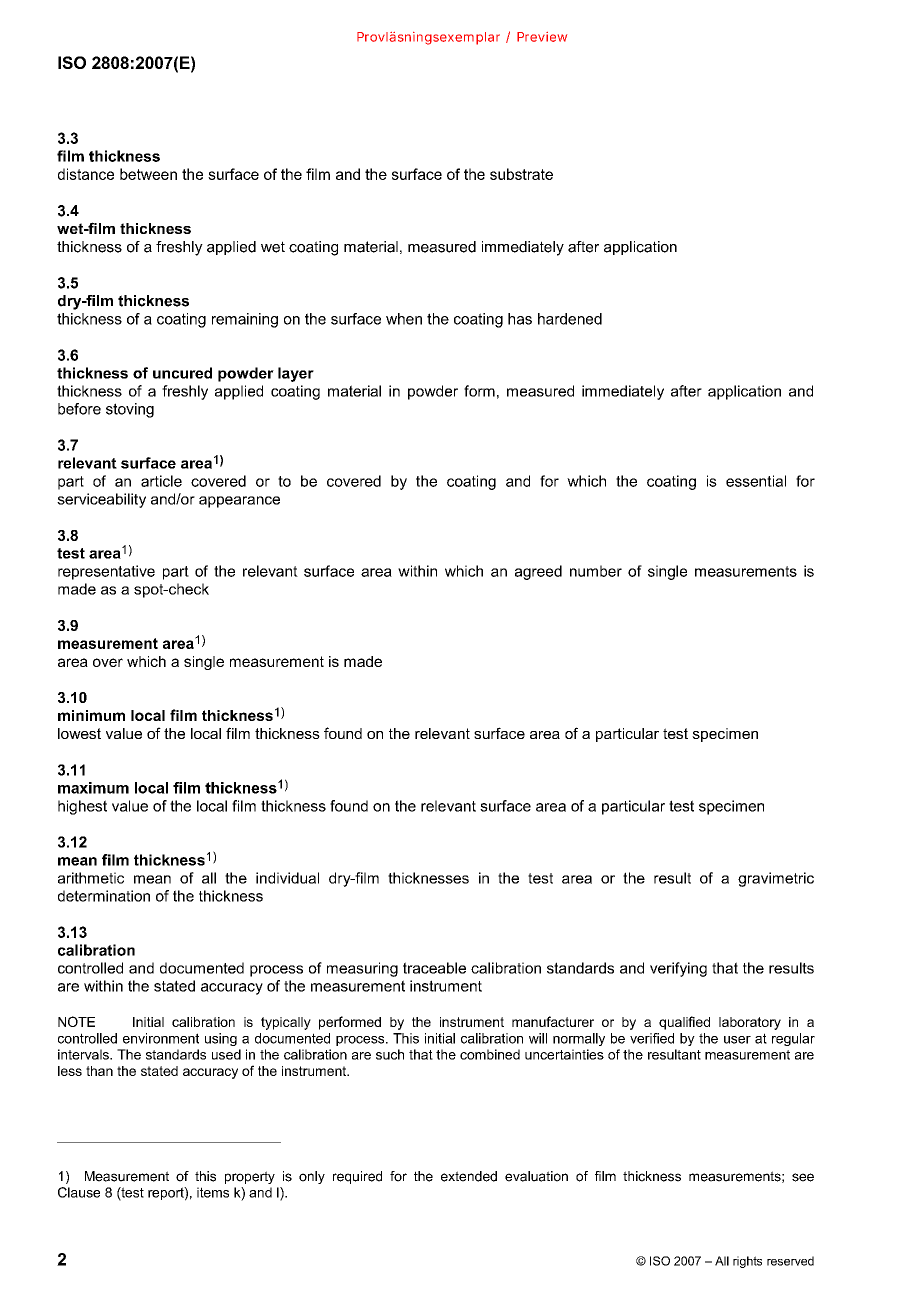  Describe the element at coordinates (213, 1192) in the screenshot. I see `items` at that location.
